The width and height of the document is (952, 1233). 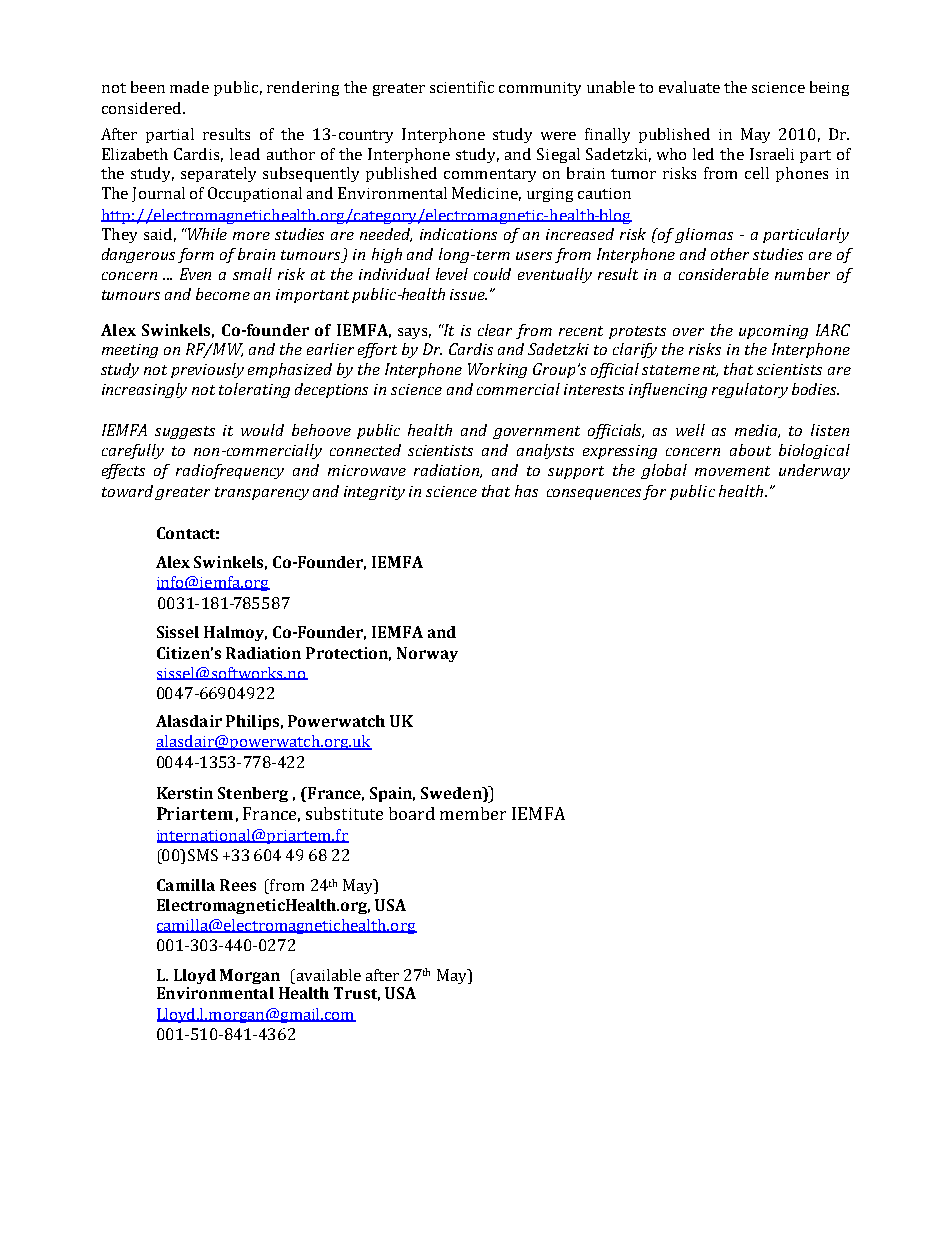 I want to click on upcoming, so click(x=773, y=332).
